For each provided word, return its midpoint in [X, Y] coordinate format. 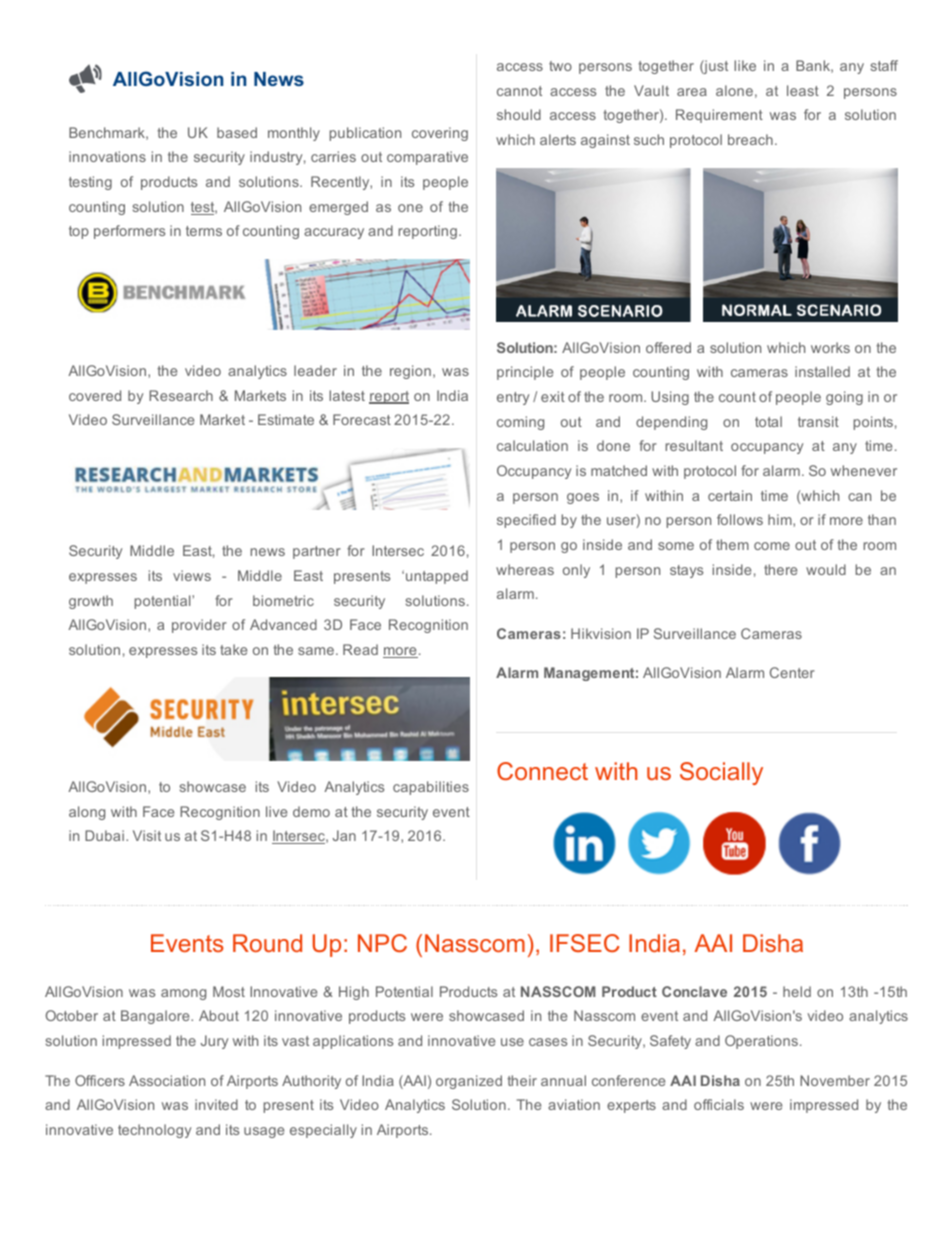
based [237, 132]
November [835, 1080]
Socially [721, 773]
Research [181, 395]
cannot [519, 91]
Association [167, 1080]
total [768, 421]
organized [469, 1082]
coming [520, 423]
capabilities [431, 788]
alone [734, 90]
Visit [147, 835]
